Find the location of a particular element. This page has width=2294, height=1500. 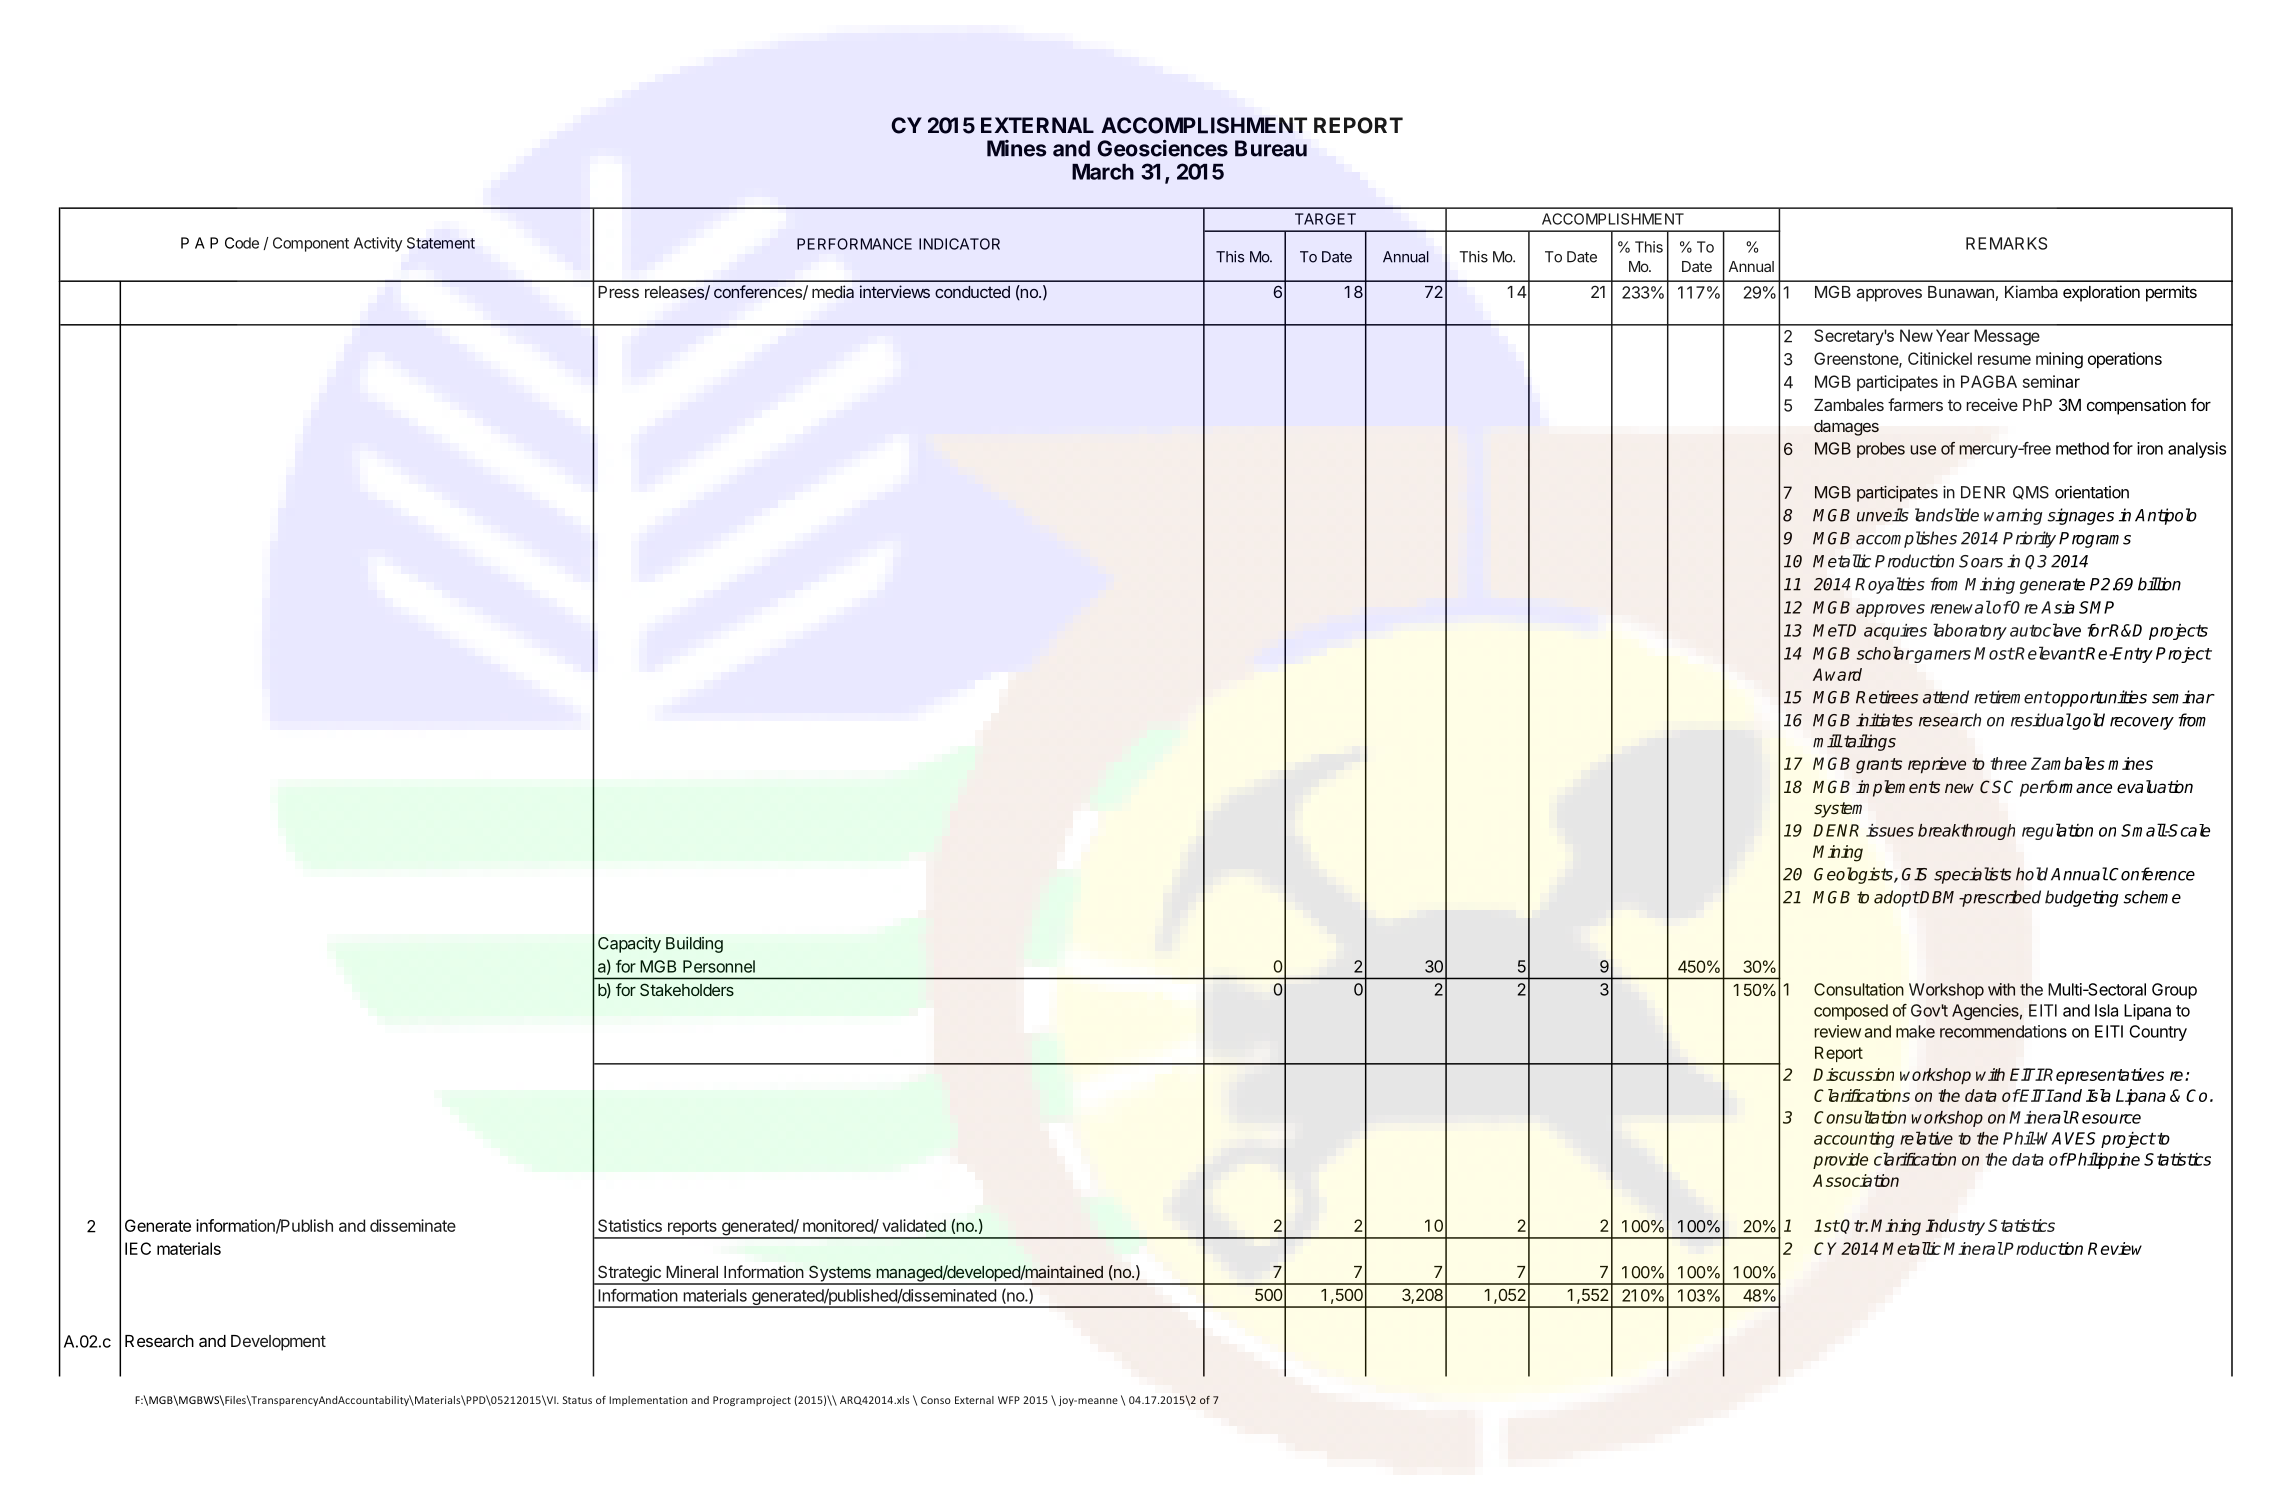

REMARKS is located at coordinates (2006, 243).
